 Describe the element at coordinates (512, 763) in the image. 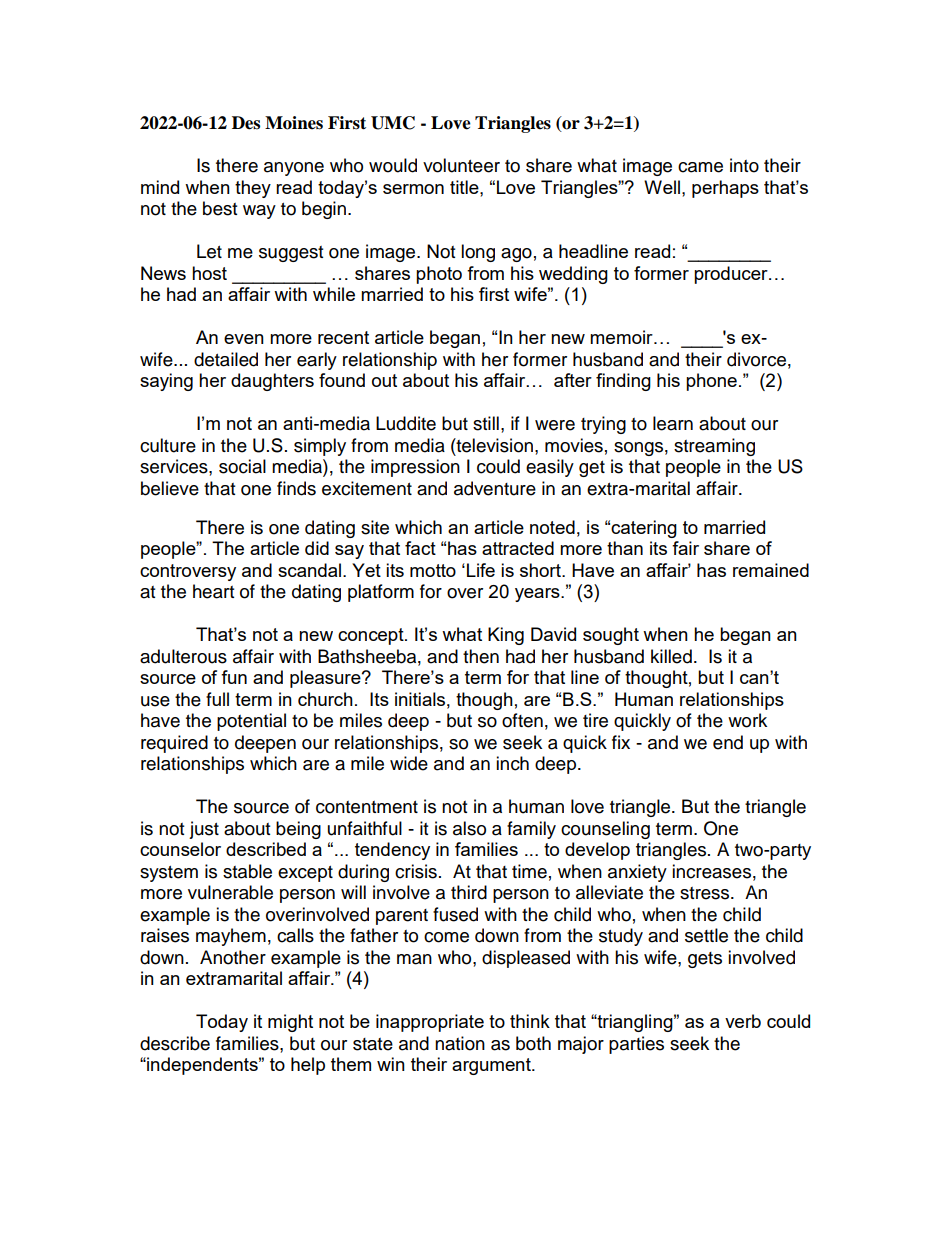

I see `inch` at that location.
